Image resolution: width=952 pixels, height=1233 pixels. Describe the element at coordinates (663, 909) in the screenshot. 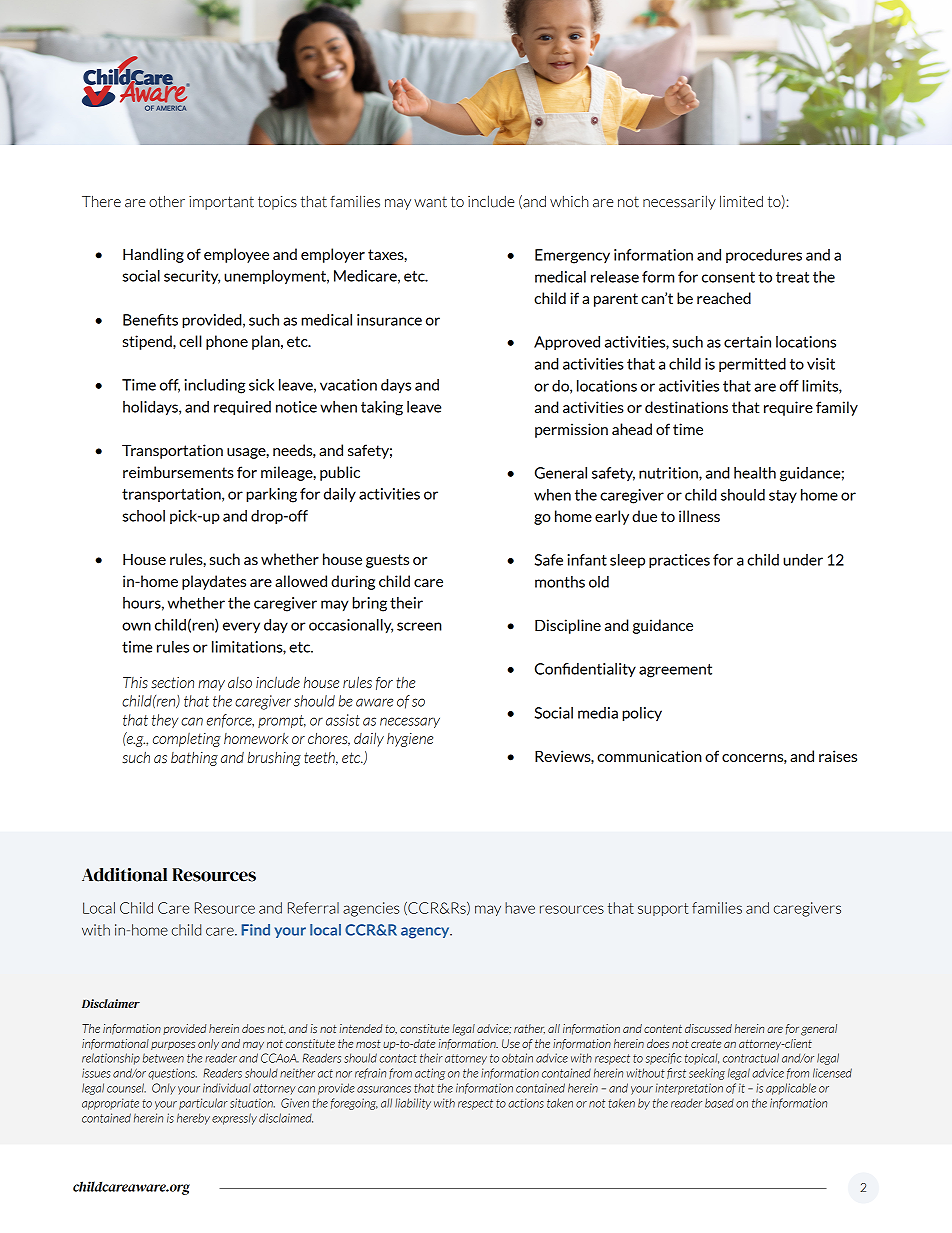

I see `support` at that location.
